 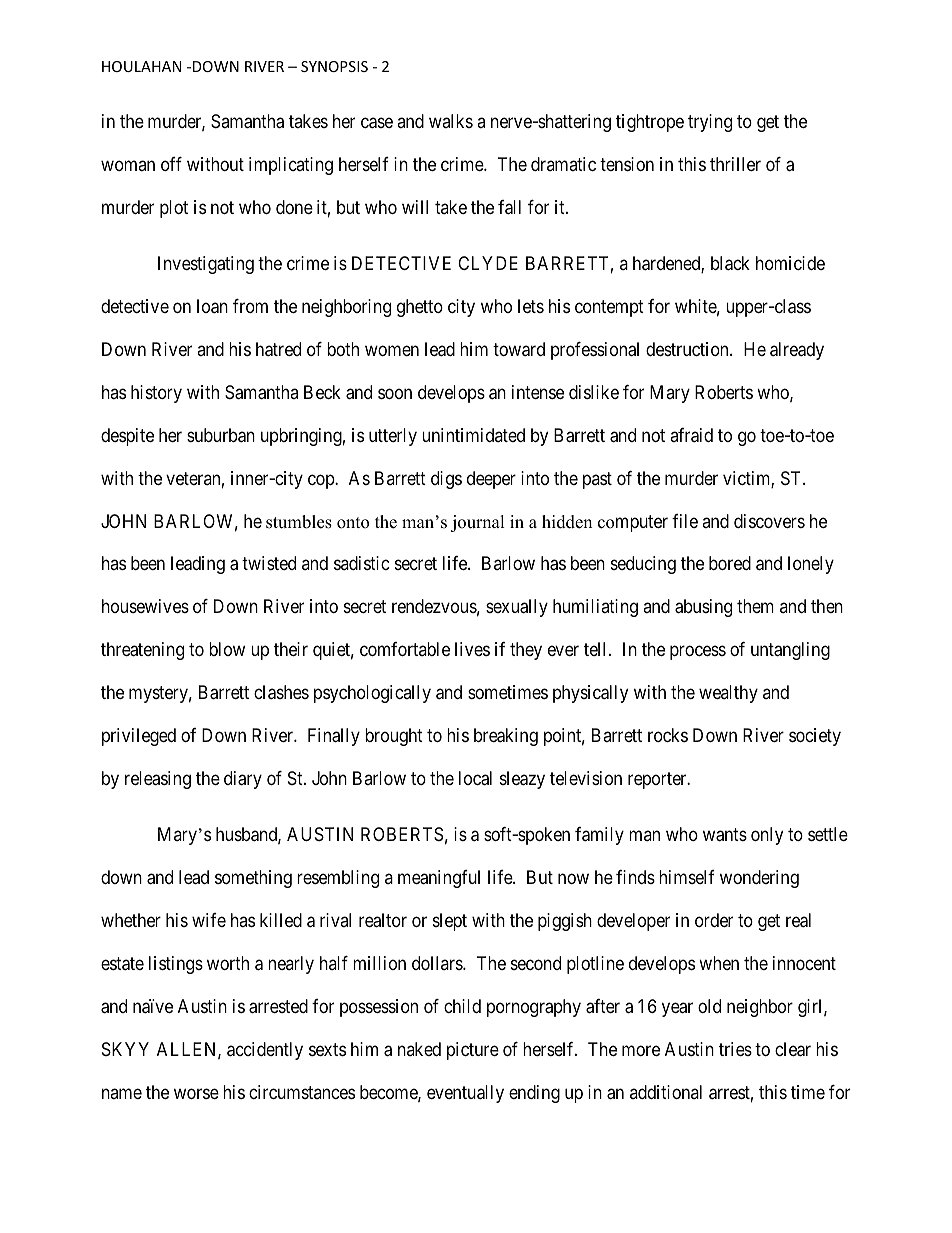 What do you see at coordinates (451, 121) in the screenshot?
I see `walks` at bounding box center [451, 121].
